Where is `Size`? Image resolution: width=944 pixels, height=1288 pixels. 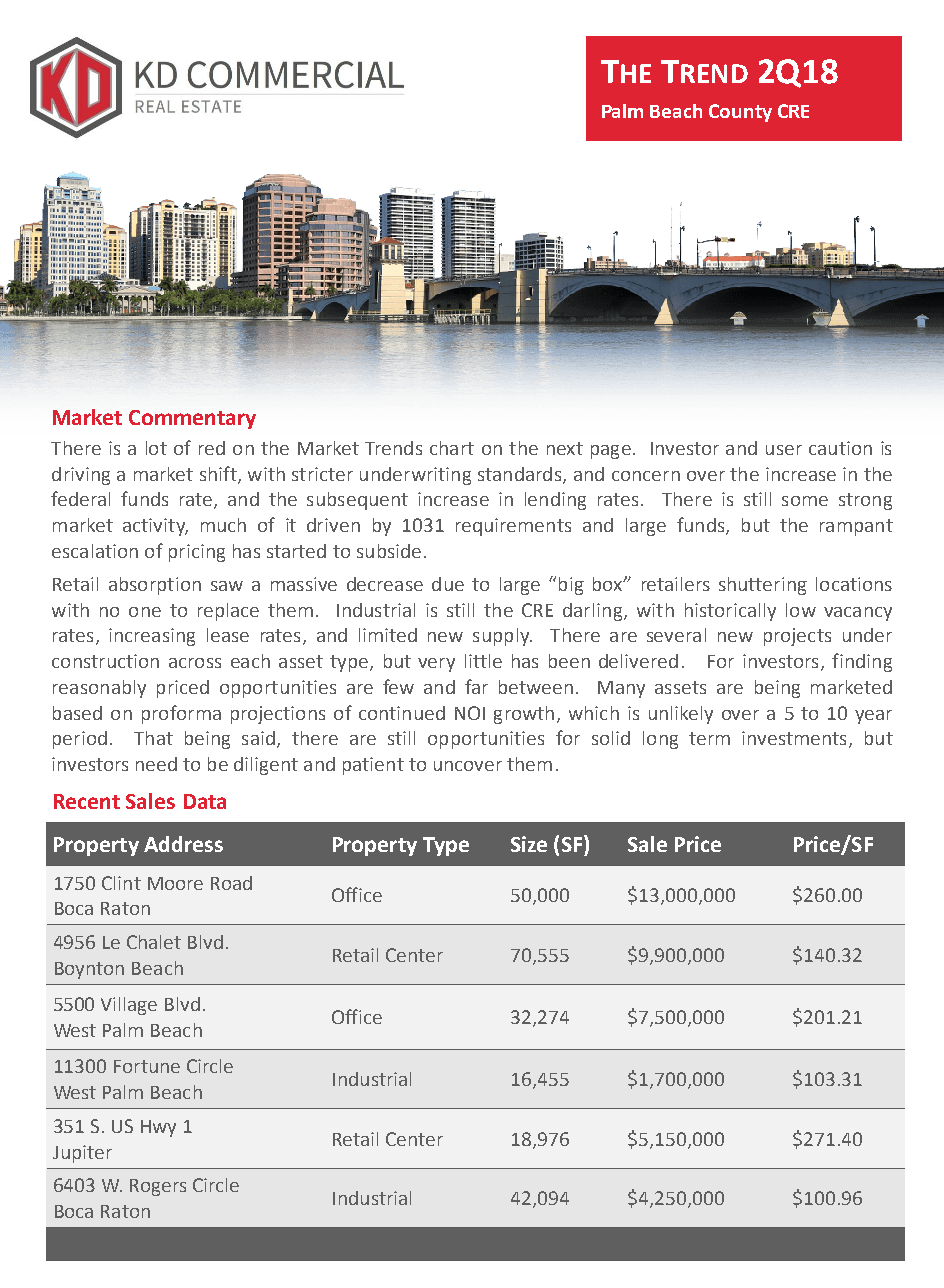 Size is located at coordinates (529, 844).
